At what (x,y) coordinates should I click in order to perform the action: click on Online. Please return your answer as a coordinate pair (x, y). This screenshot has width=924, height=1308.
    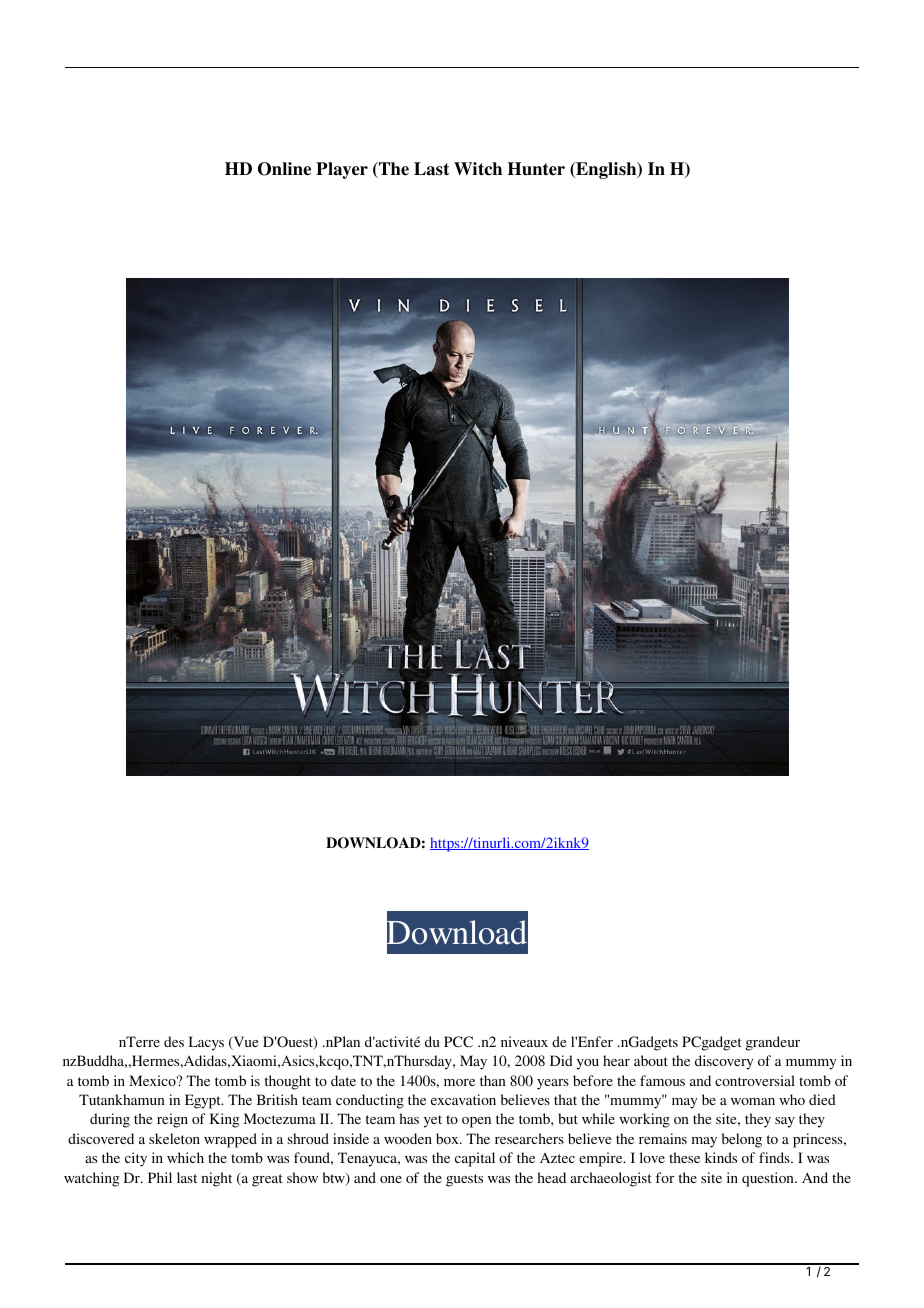
    Looking at the image, I should click on (284, 169).
